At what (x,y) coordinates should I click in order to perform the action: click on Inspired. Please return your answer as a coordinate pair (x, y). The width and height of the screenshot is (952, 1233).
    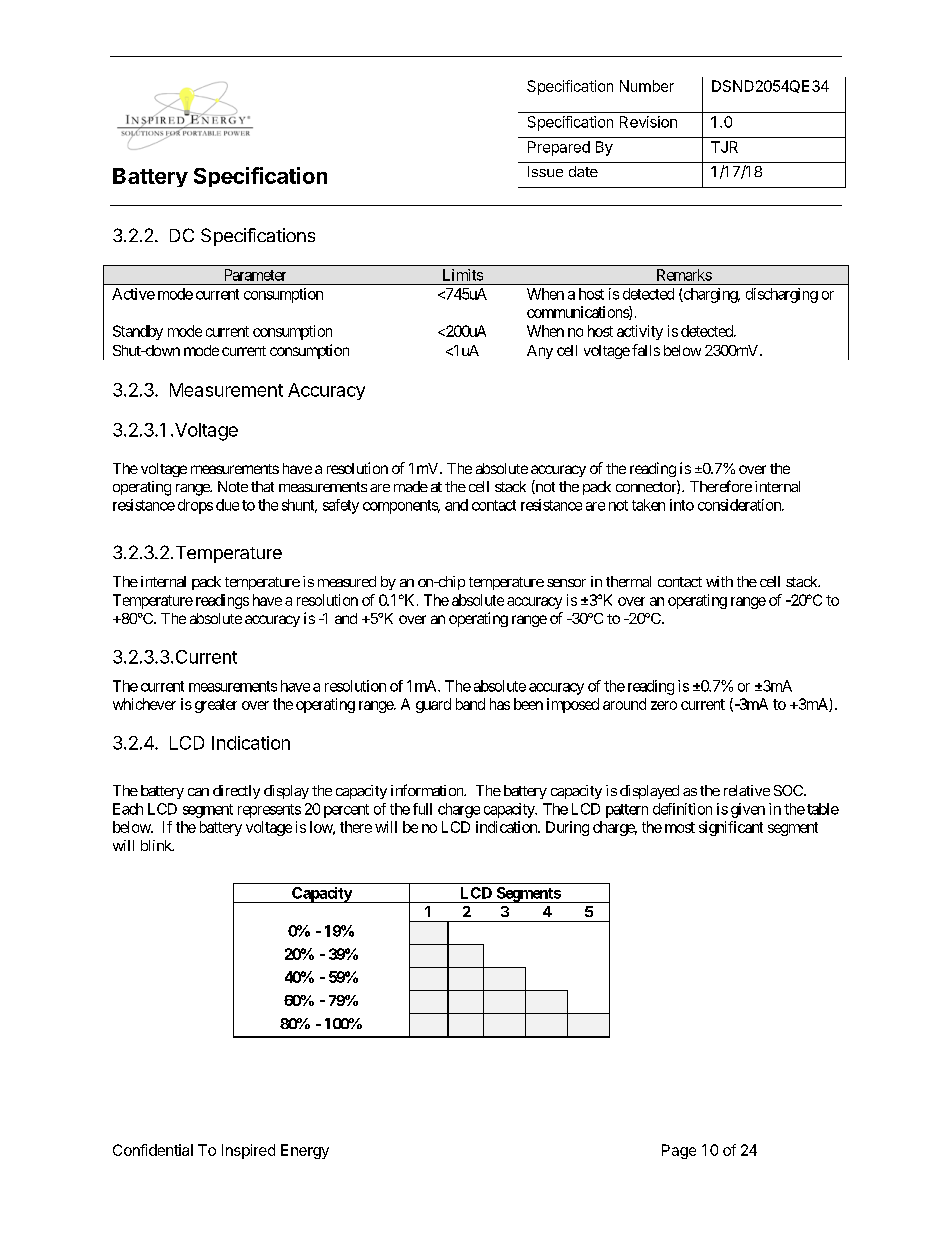
    Looking at the image, I should click on (248, 1151).
